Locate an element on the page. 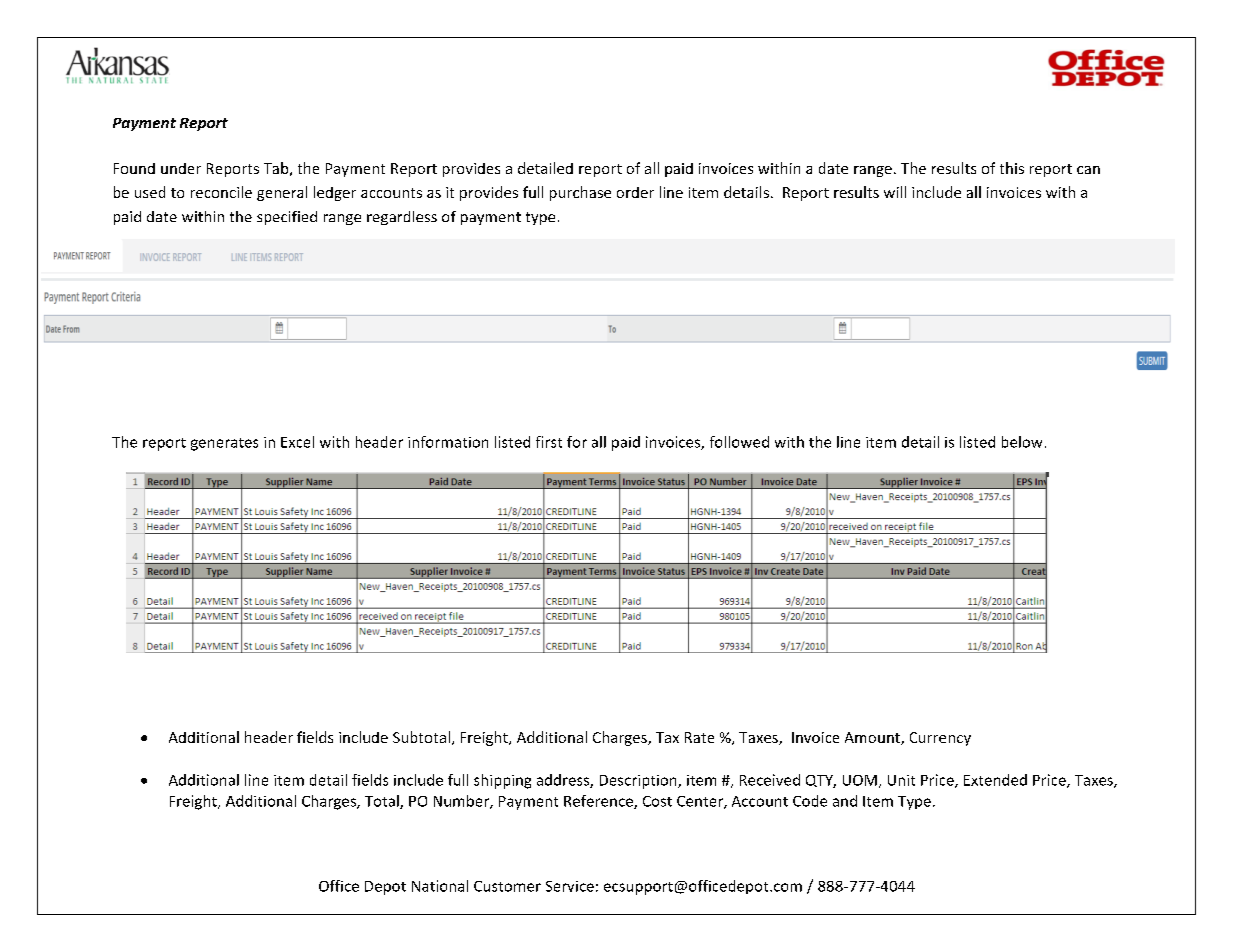 The image size is (1233, 952). information is located at coordinates (448, 442).
